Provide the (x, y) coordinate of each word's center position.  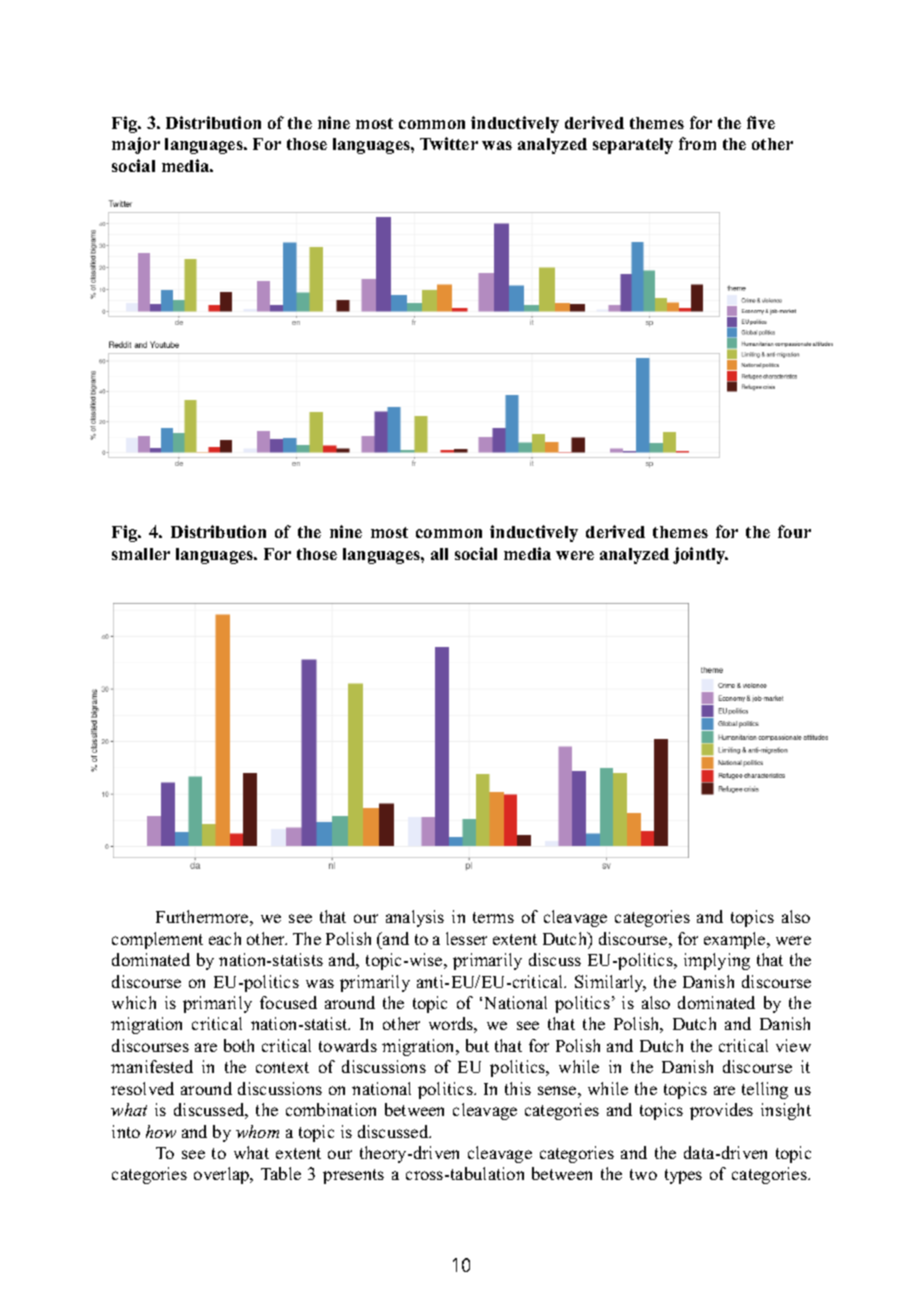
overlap (223, 1175)
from (697, 143)
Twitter (449, 143)
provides (721, 1111)
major (136, 145)
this (518, 1088)
